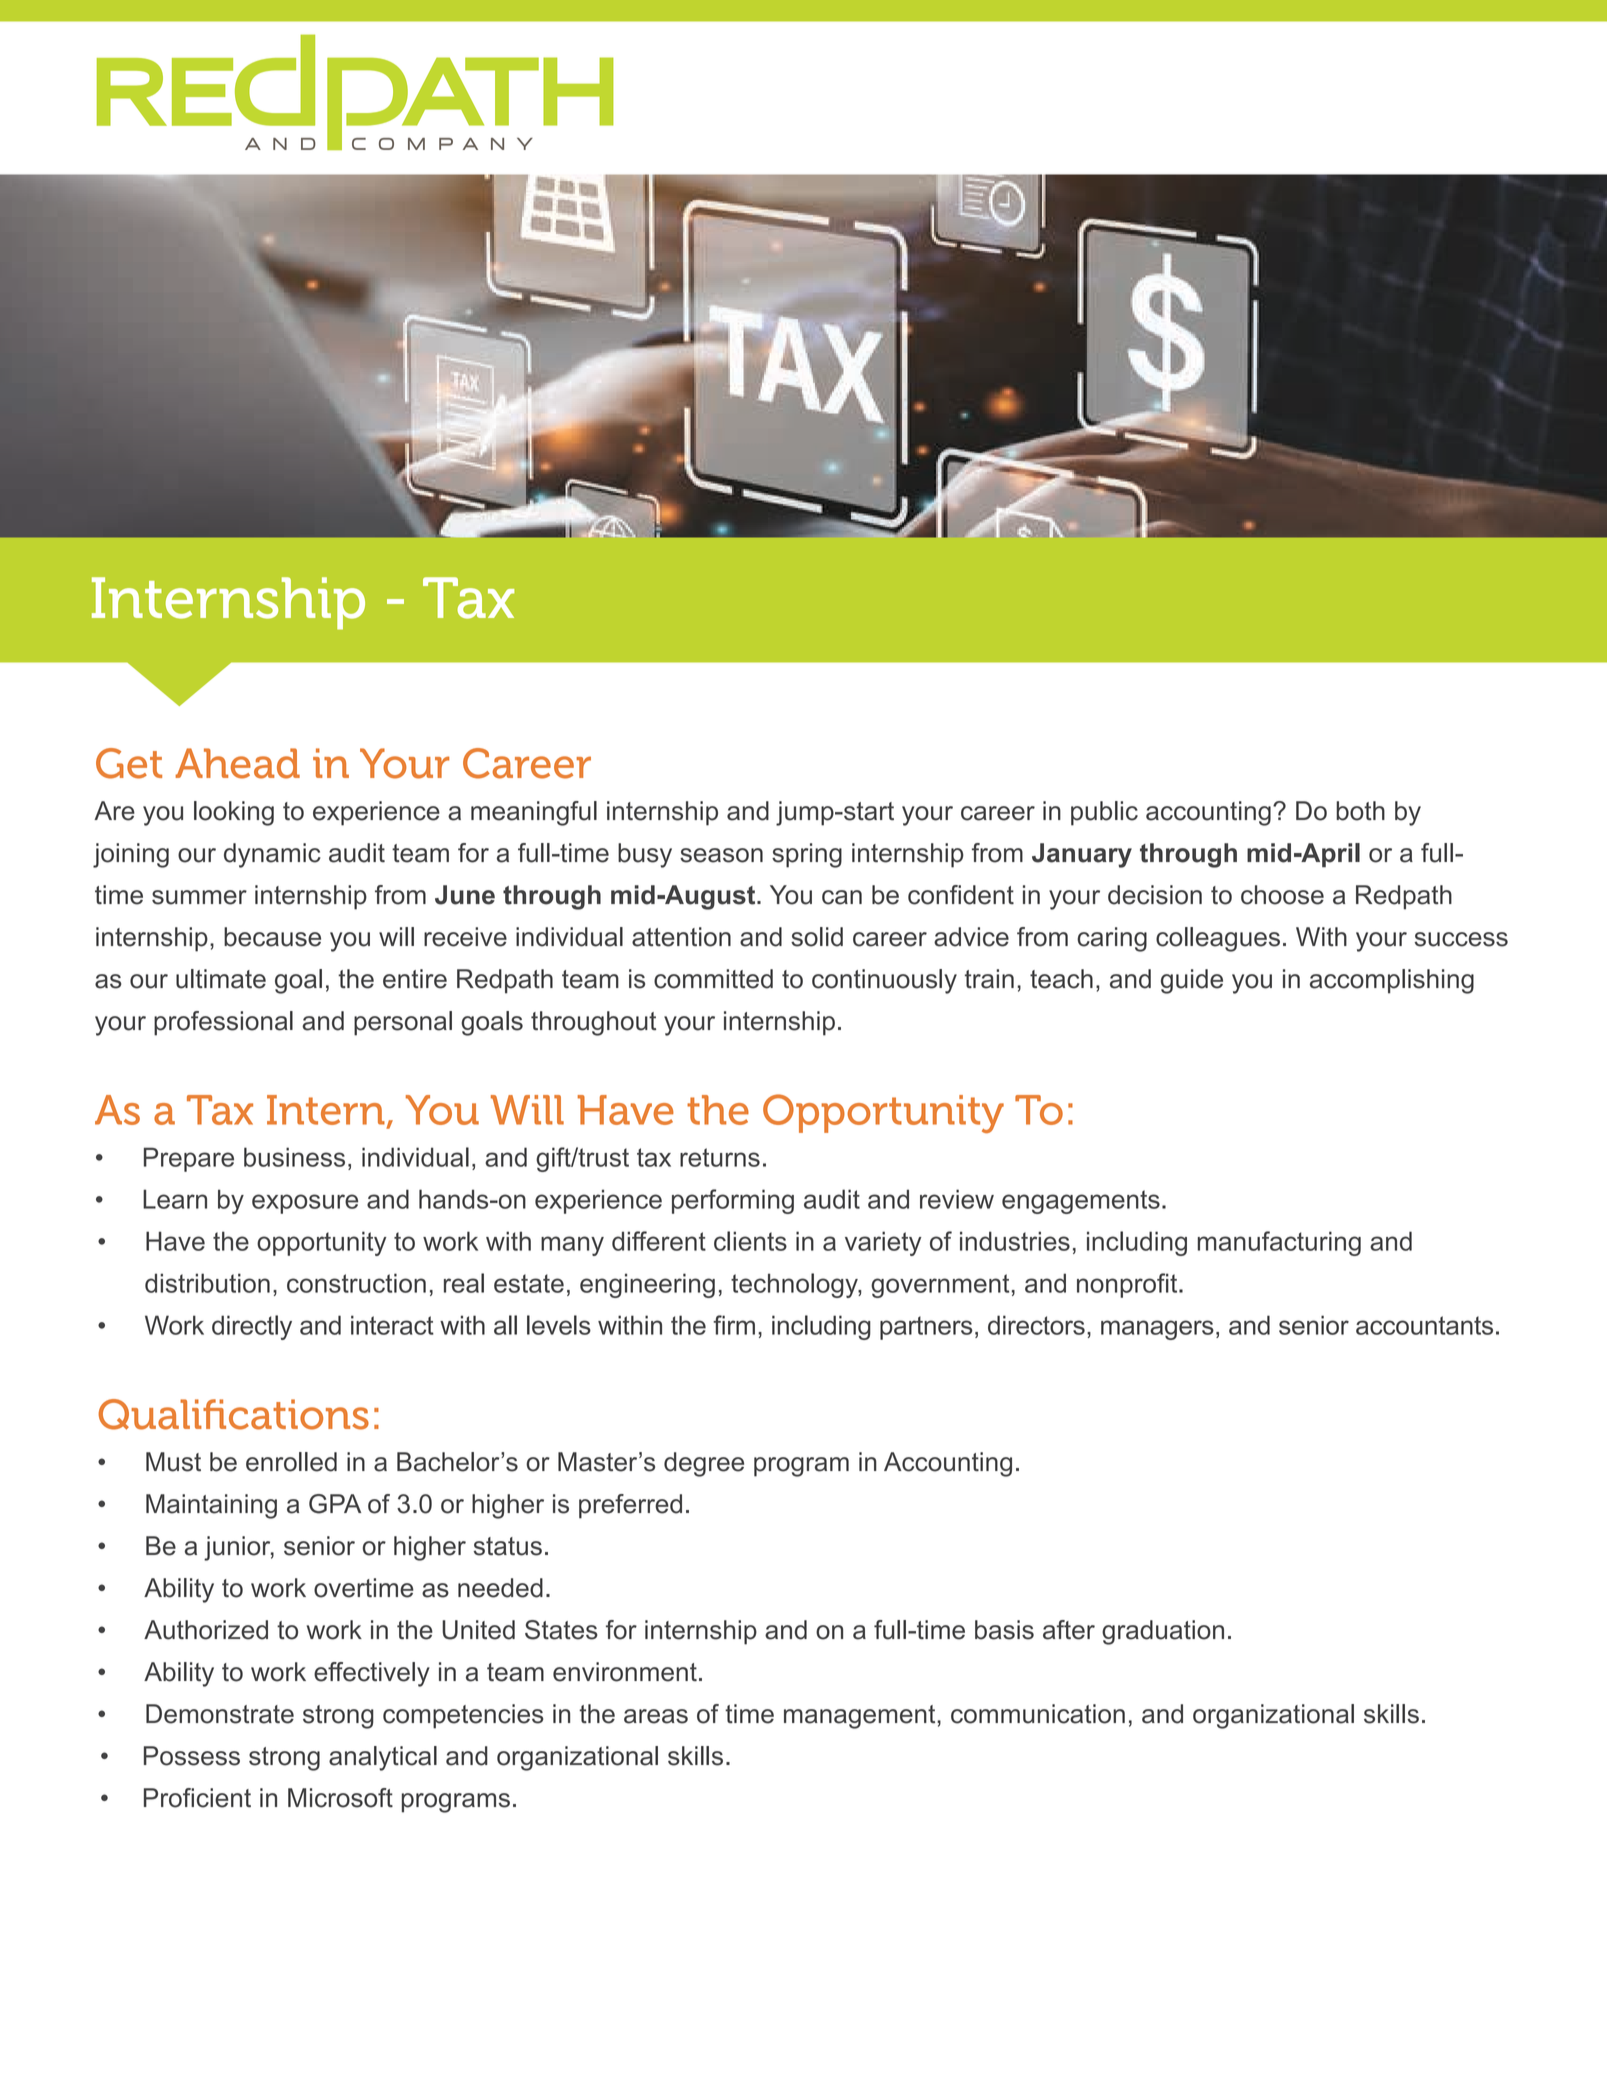 The image size is (1607, 2079). Describe the element at coordinates (807, 855) in the screenshot. I see `spring` at that location.
